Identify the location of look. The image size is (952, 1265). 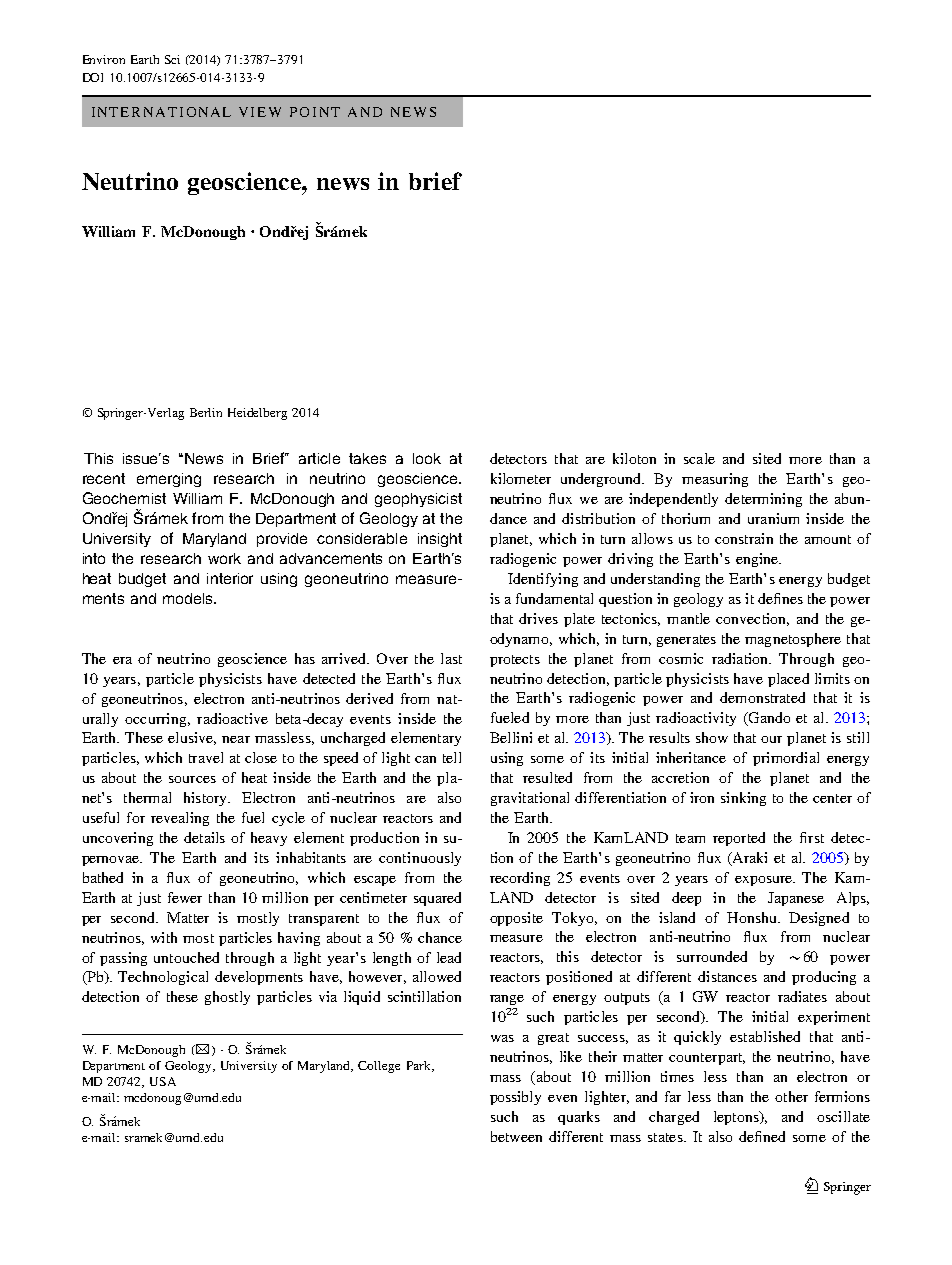
(427, 458).
